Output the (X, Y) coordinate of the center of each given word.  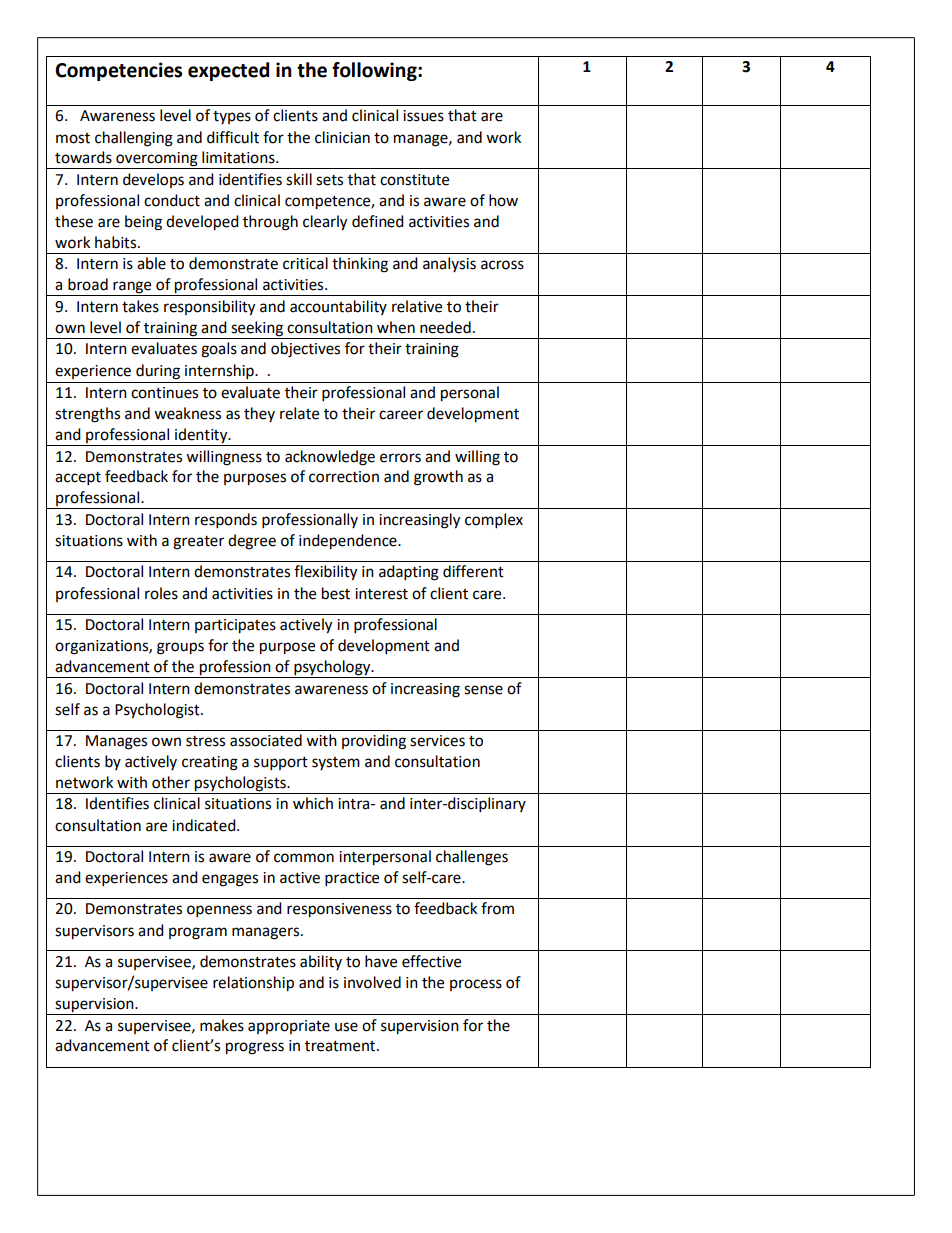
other (171, 782)
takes (140, 306)
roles (161, 593)
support (281, 764)
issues (423, 116)
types (232, 117)
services (437, 741)
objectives (305, 350)
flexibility (325, 573)
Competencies (118, 71)
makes (222, 1025)
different (473, 571)
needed (445, 327)
